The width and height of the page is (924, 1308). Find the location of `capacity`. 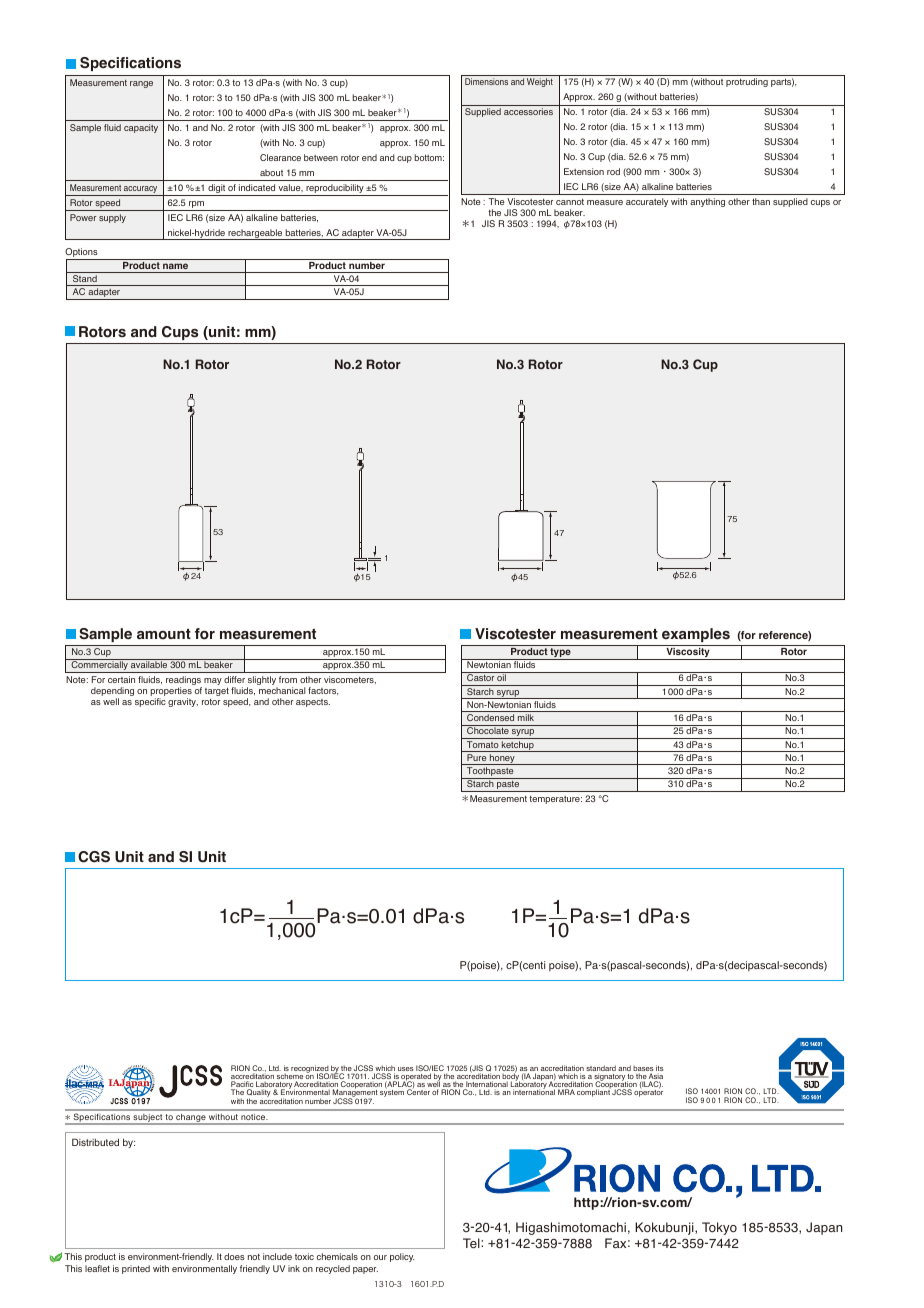

capacity is located at coordinates (141, 128).
